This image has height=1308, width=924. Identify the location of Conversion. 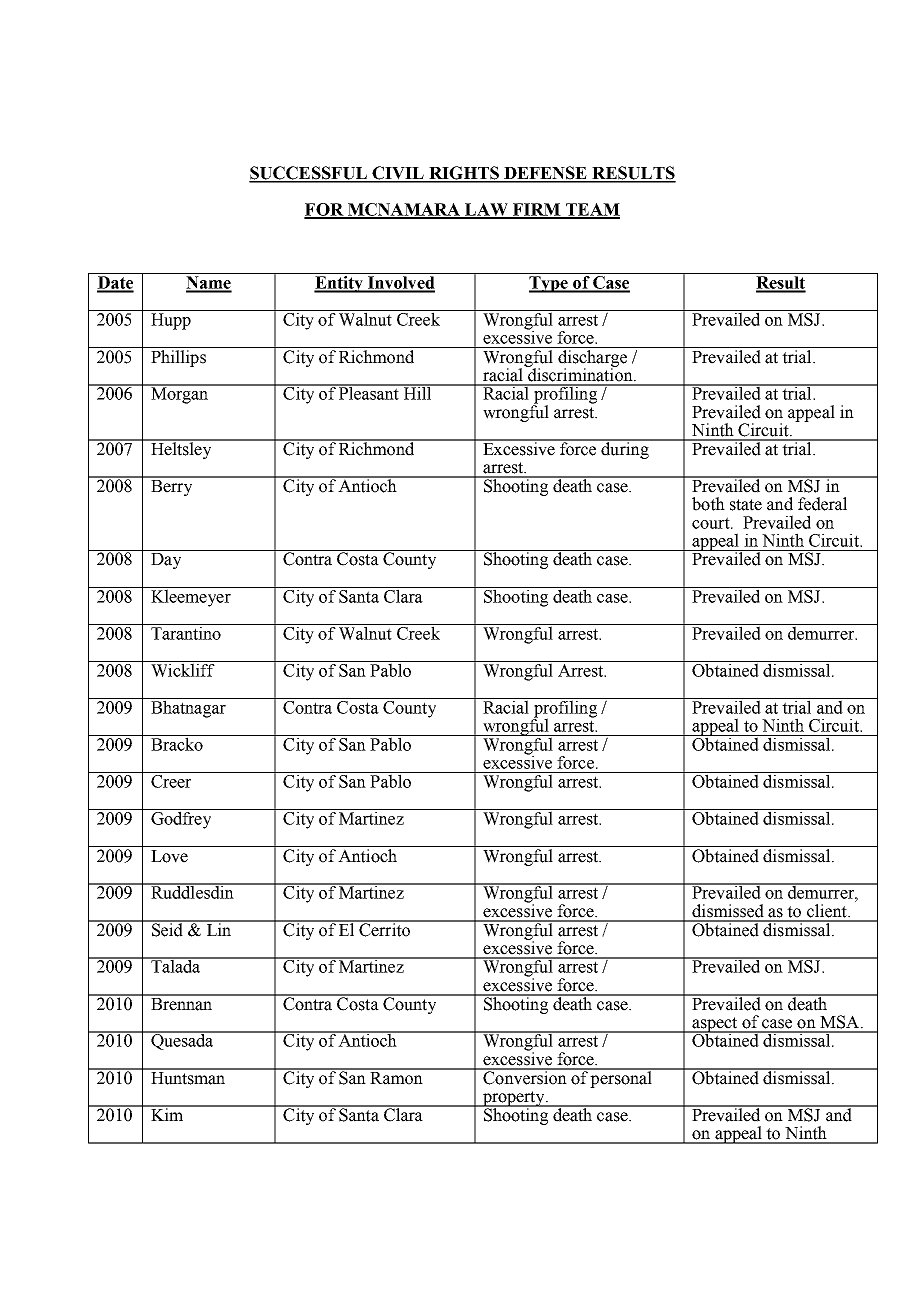
(525, 1077).
